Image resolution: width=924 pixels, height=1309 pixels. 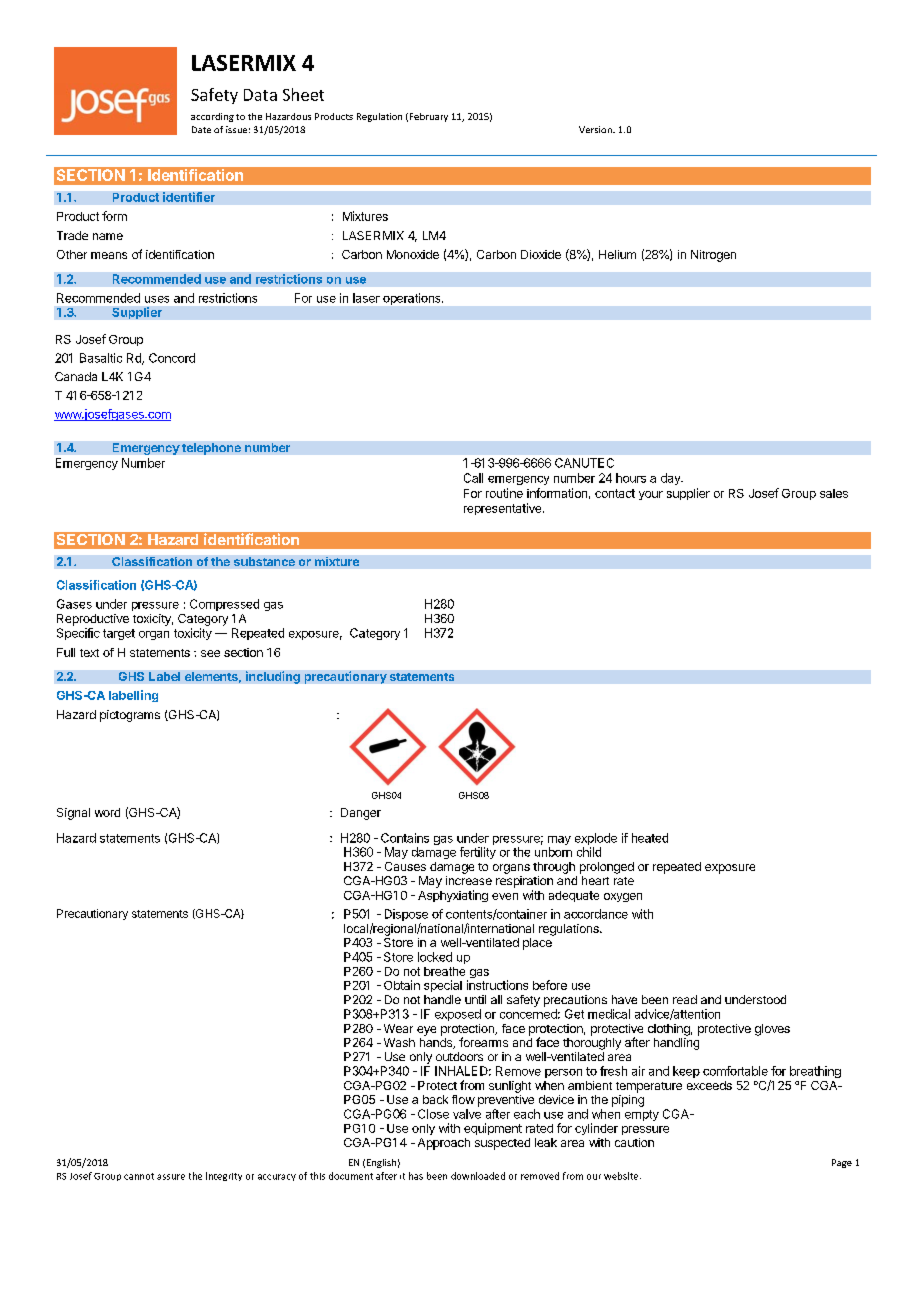 What do you see at coordinates (171, 1177) in the image?
I see `assure` at bounding box center [171, 1177].
